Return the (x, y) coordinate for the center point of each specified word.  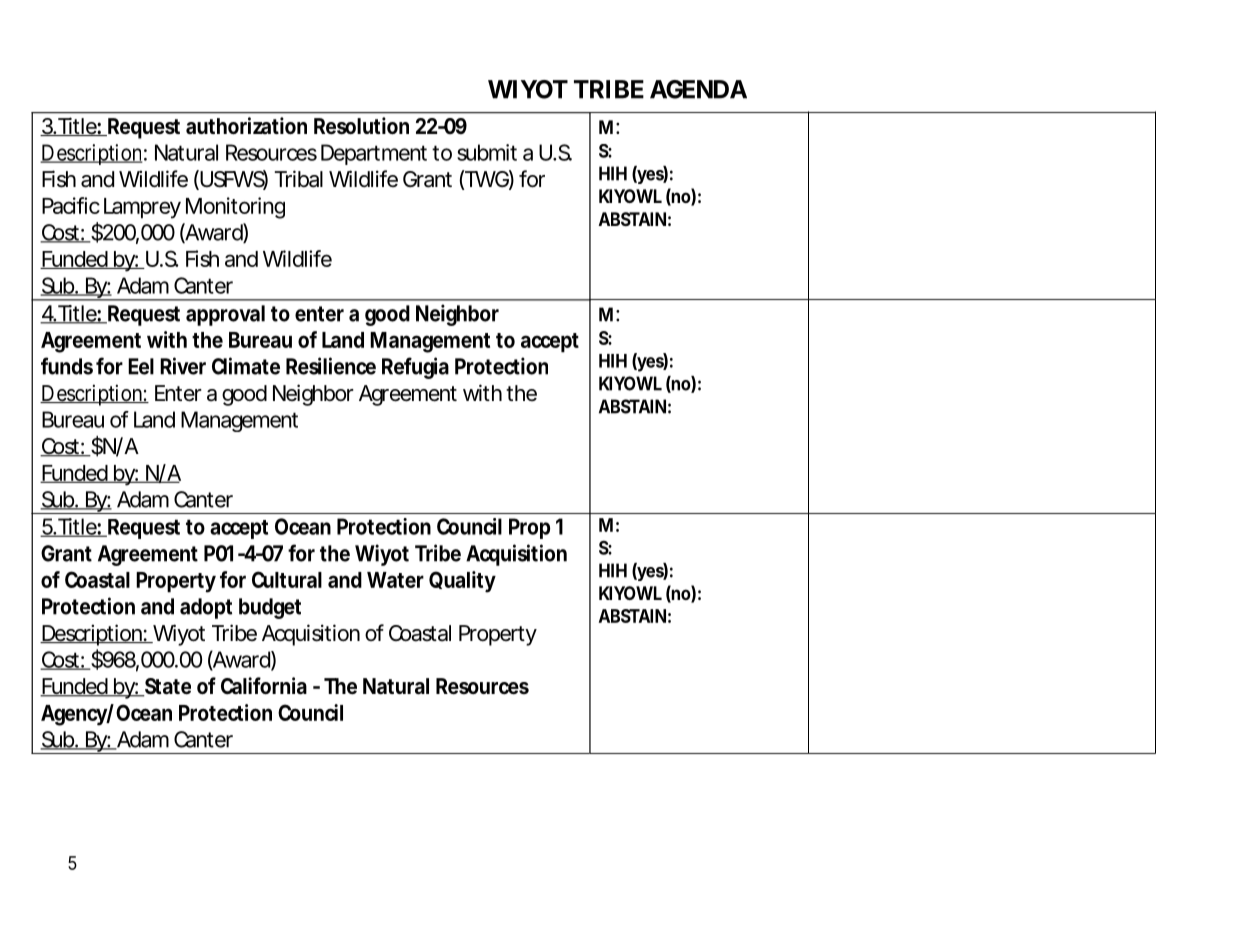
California (264, 686)
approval (225, 315)
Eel (141, 366)
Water (395, 580)
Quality (462, 582)
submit (487, 152)
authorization (246, 125)
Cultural (287, 579)
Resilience (331, 366)
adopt (206, 608)
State (167, 687)
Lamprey (142, 208)
